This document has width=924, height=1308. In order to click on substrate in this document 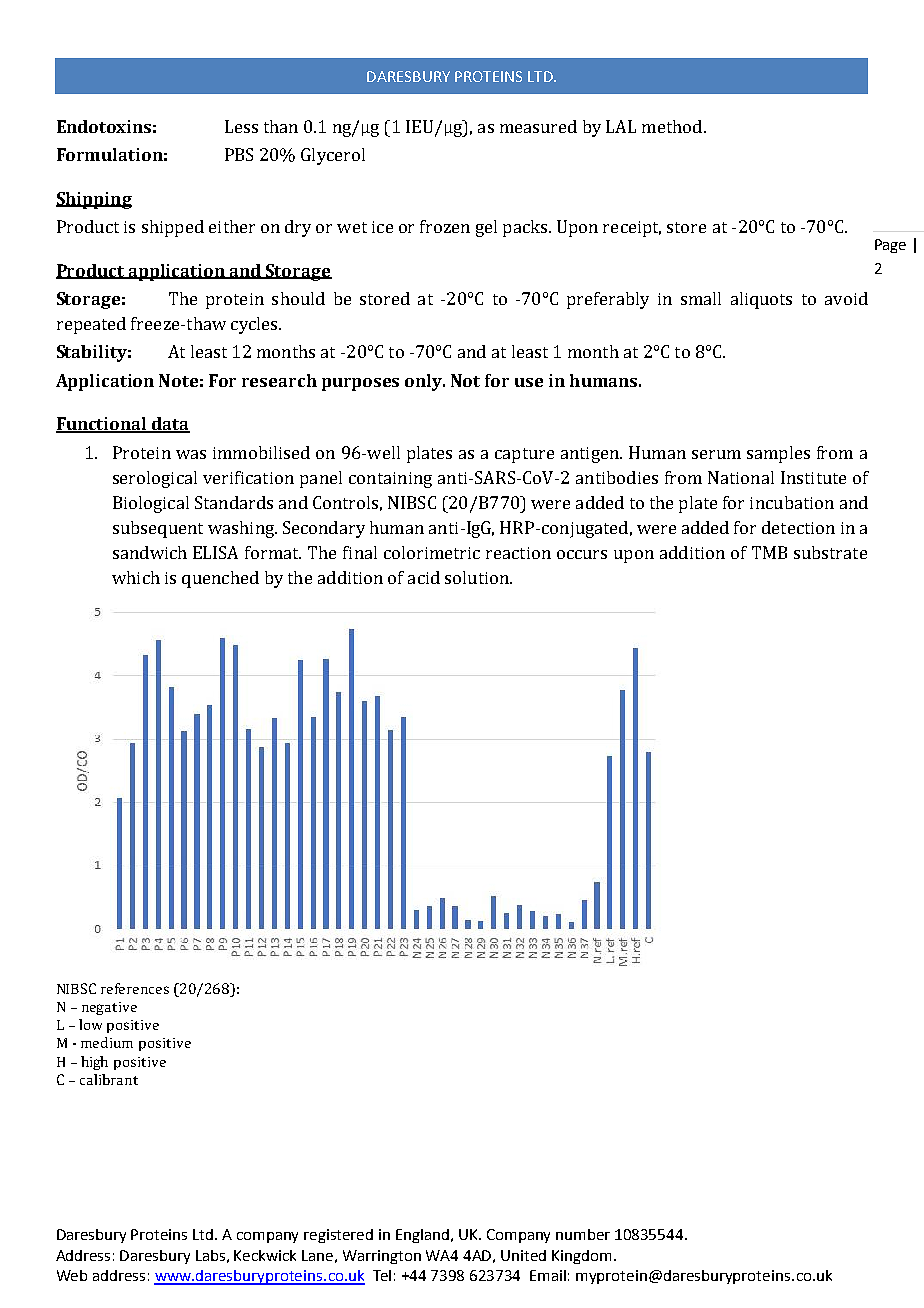, I will do `click(830, 552)`.
